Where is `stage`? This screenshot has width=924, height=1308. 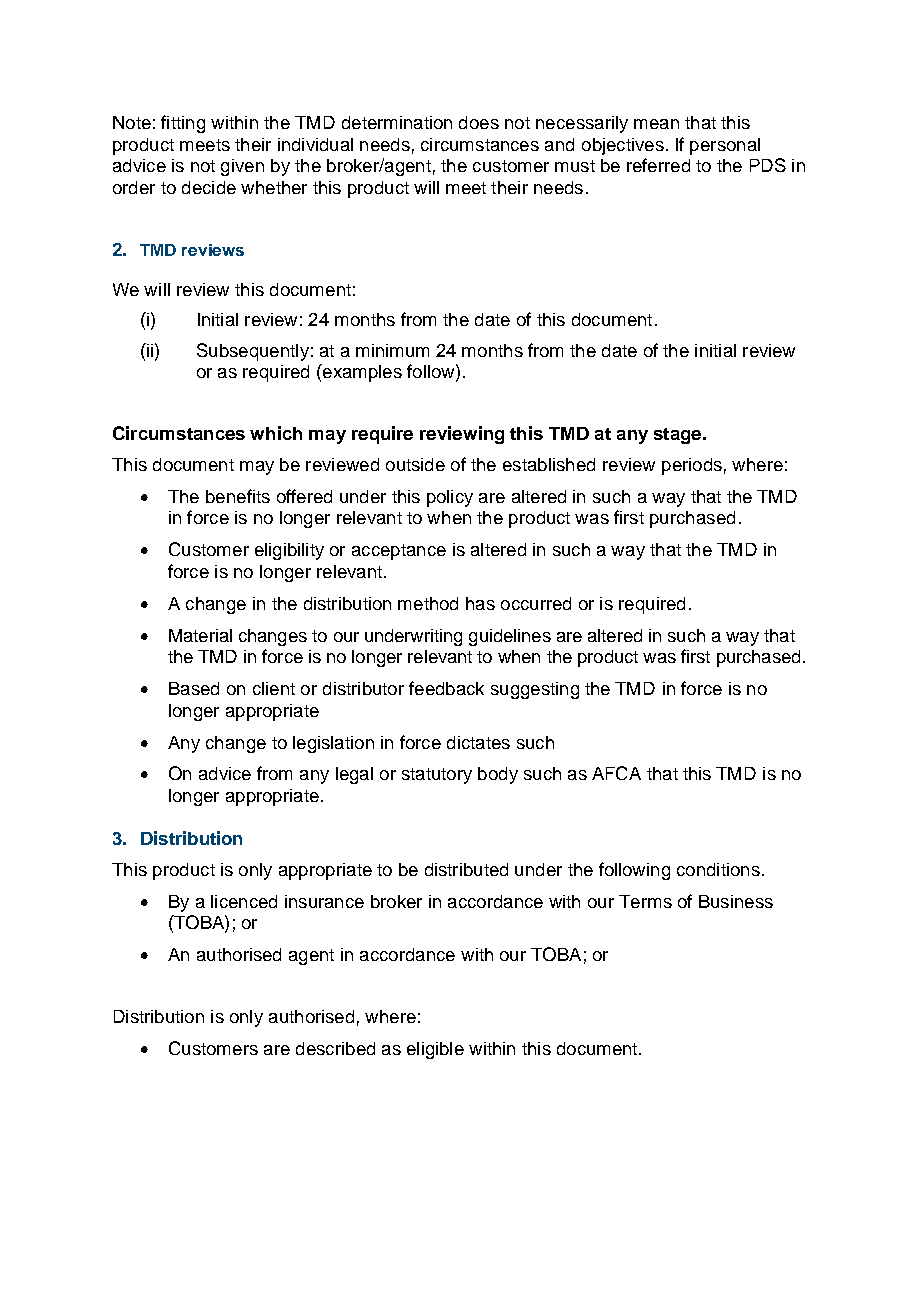
stage is located at coordinates (679, 436).
